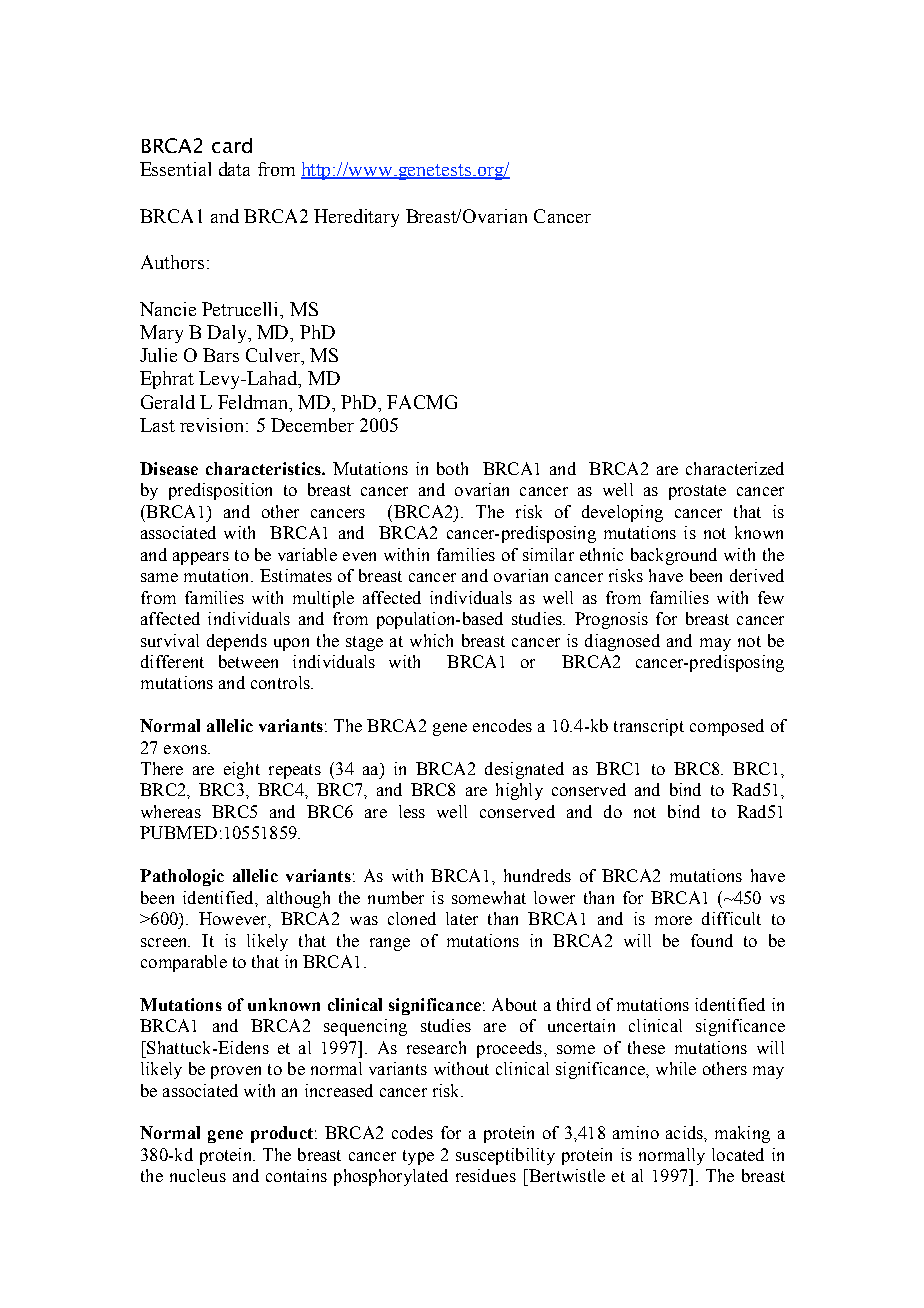  I want to click on appears, so click(201, 558).
